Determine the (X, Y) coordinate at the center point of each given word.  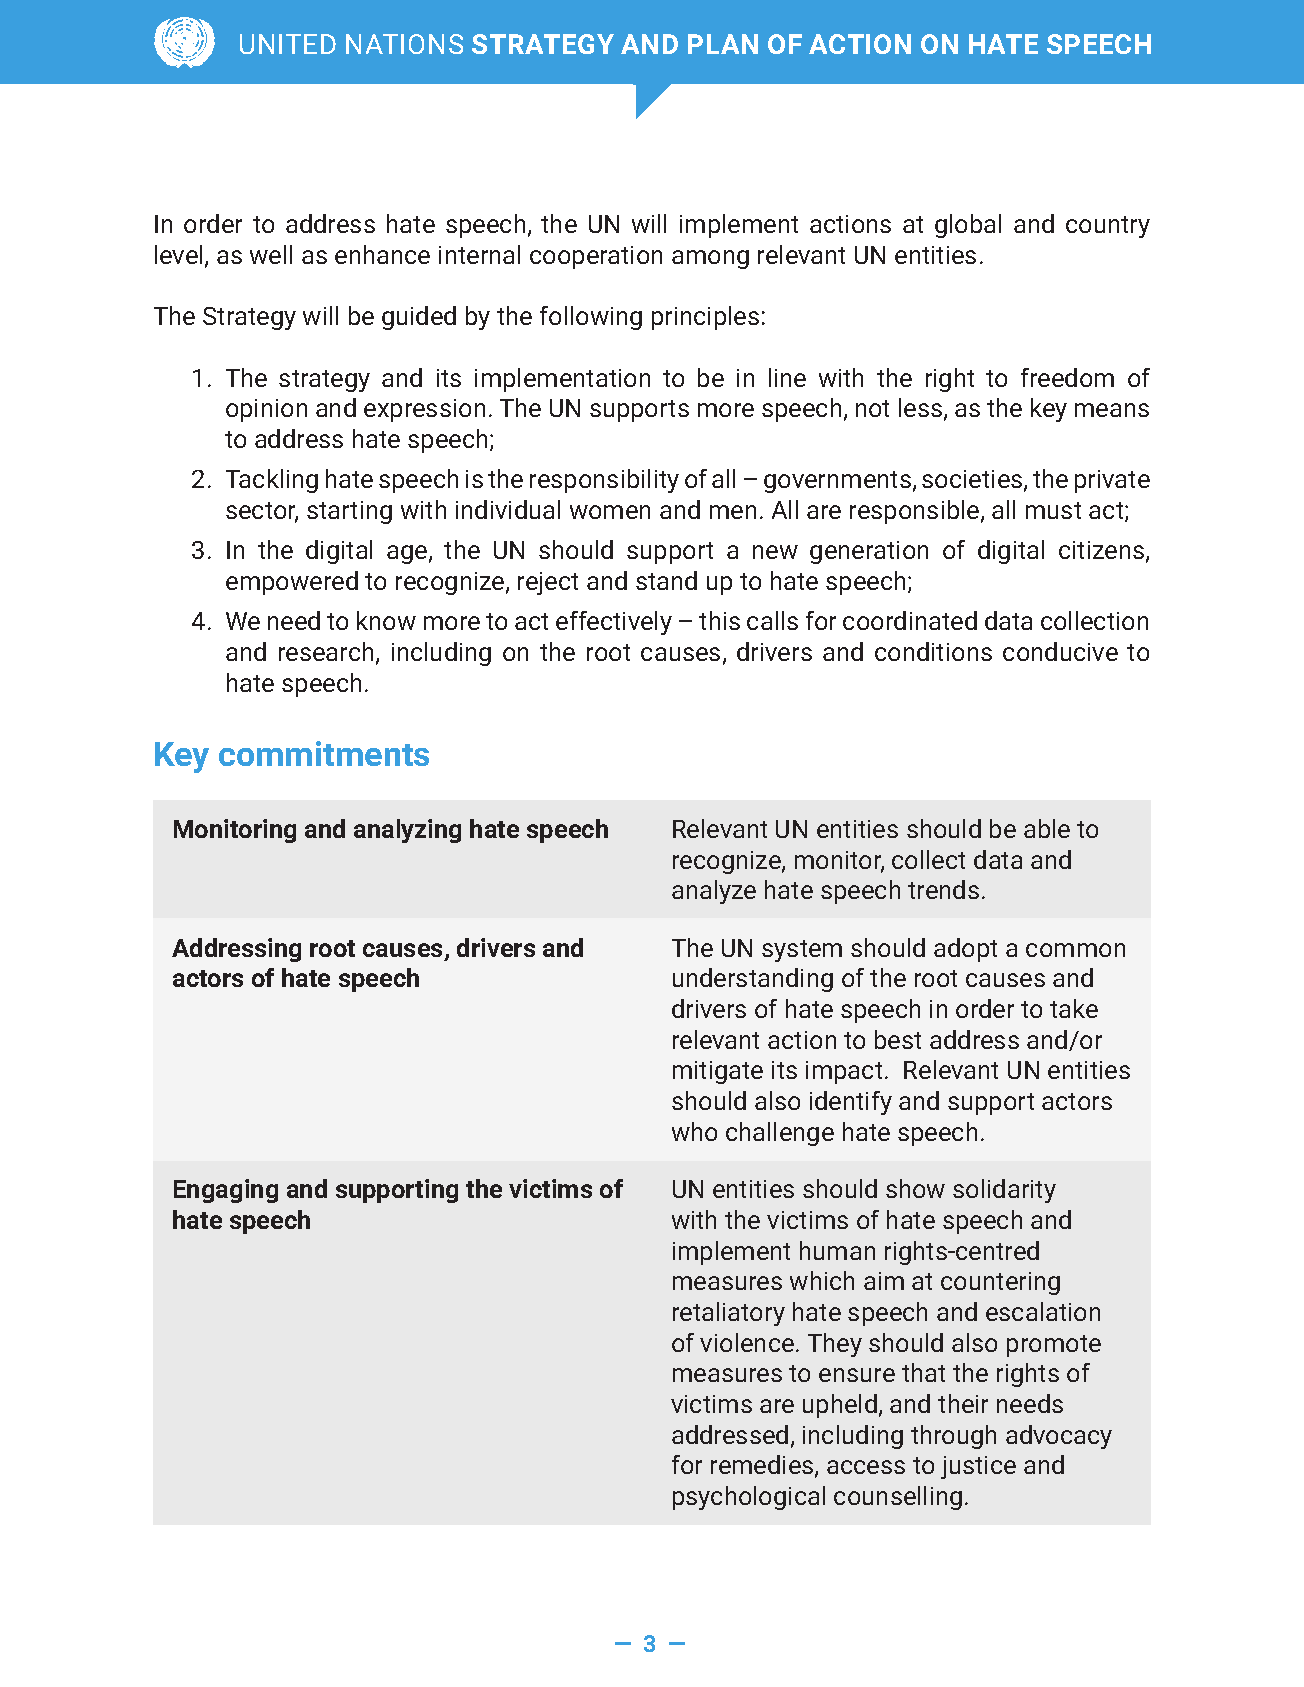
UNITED (288, 44)
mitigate (718, 1072)
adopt (965, 950)
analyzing (407, 831)
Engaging (226, 1191)
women (610, 512)
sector (262, 512)
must (1053, 510)
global (968, 226)
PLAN (723, 44)
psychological (749, 1498)
